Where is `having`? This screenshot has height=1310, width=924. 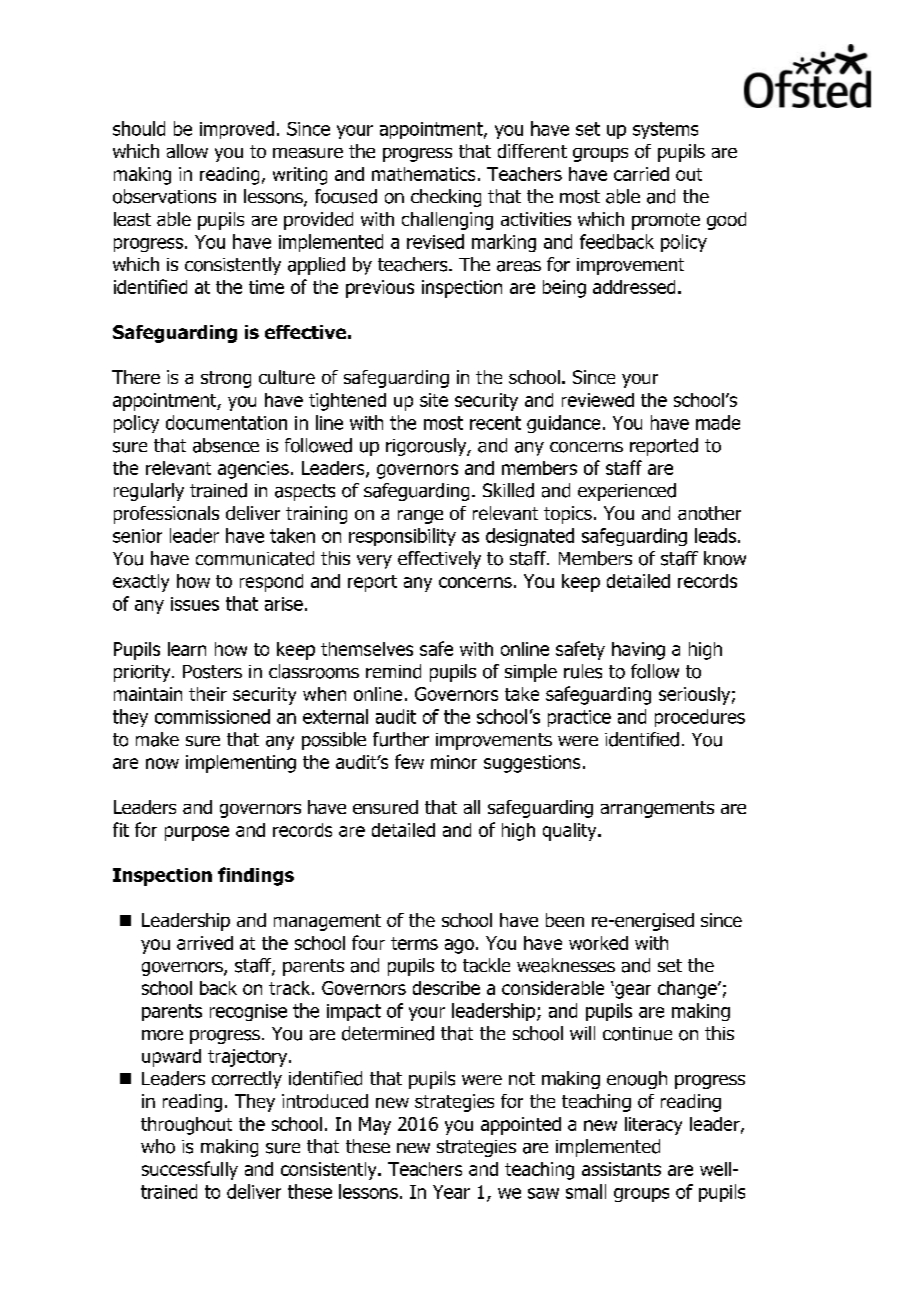
having is located at coordinates (638, 651).
